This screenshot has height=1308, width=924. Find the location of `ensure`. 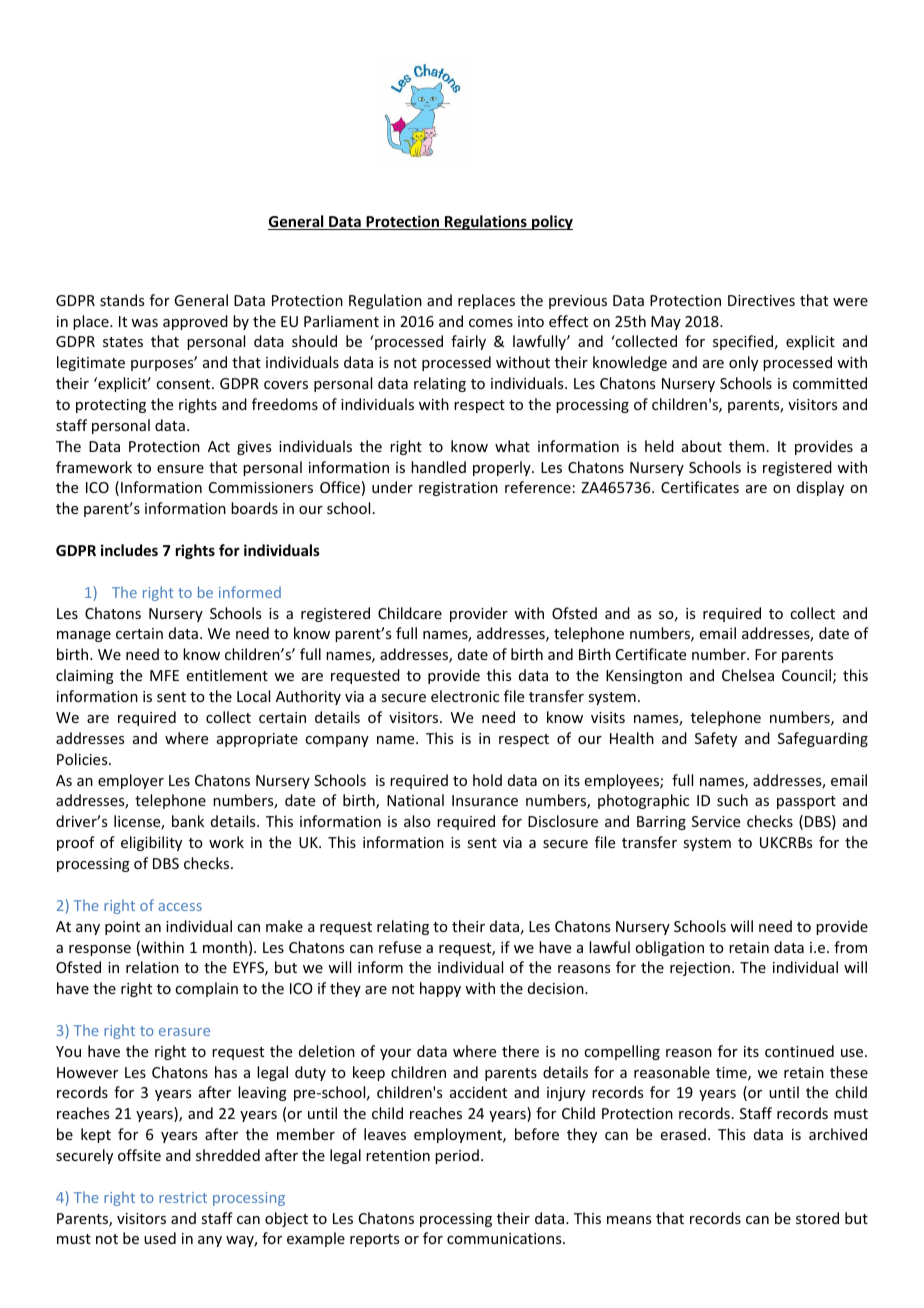

ensure is located at coordinates (180, 469).
